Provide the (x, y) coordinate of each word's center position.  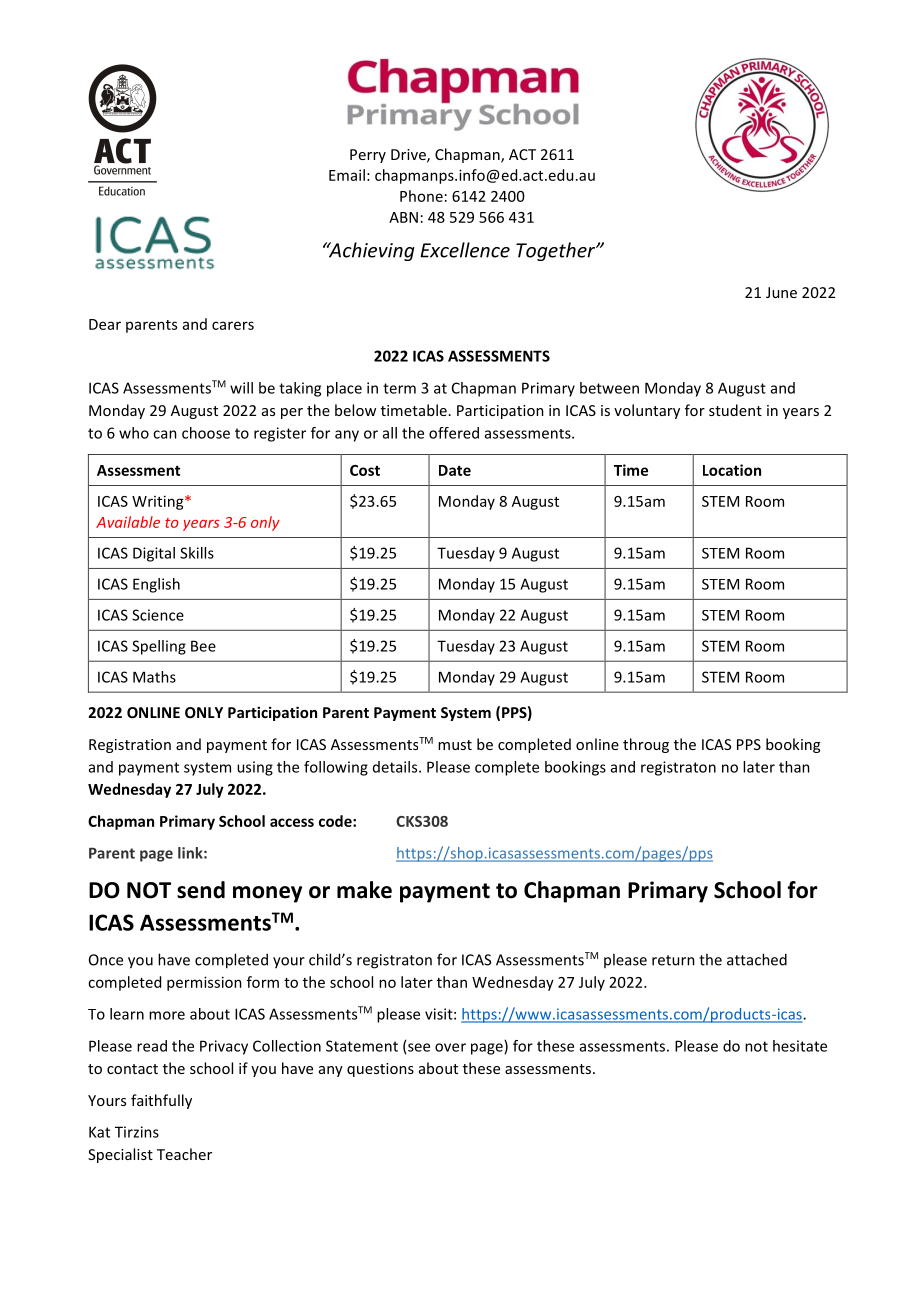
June (781, 292)
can (165, 434)
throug (646, 745)
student (735, 410)
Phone (421, 196)
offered (454, 433)
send (201, 890)
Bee (203, 646)
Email (347, 175)
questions (380, 1070)
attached (757, 959)
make (364, 890)
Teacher (184, 1154)
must (455, 745)
